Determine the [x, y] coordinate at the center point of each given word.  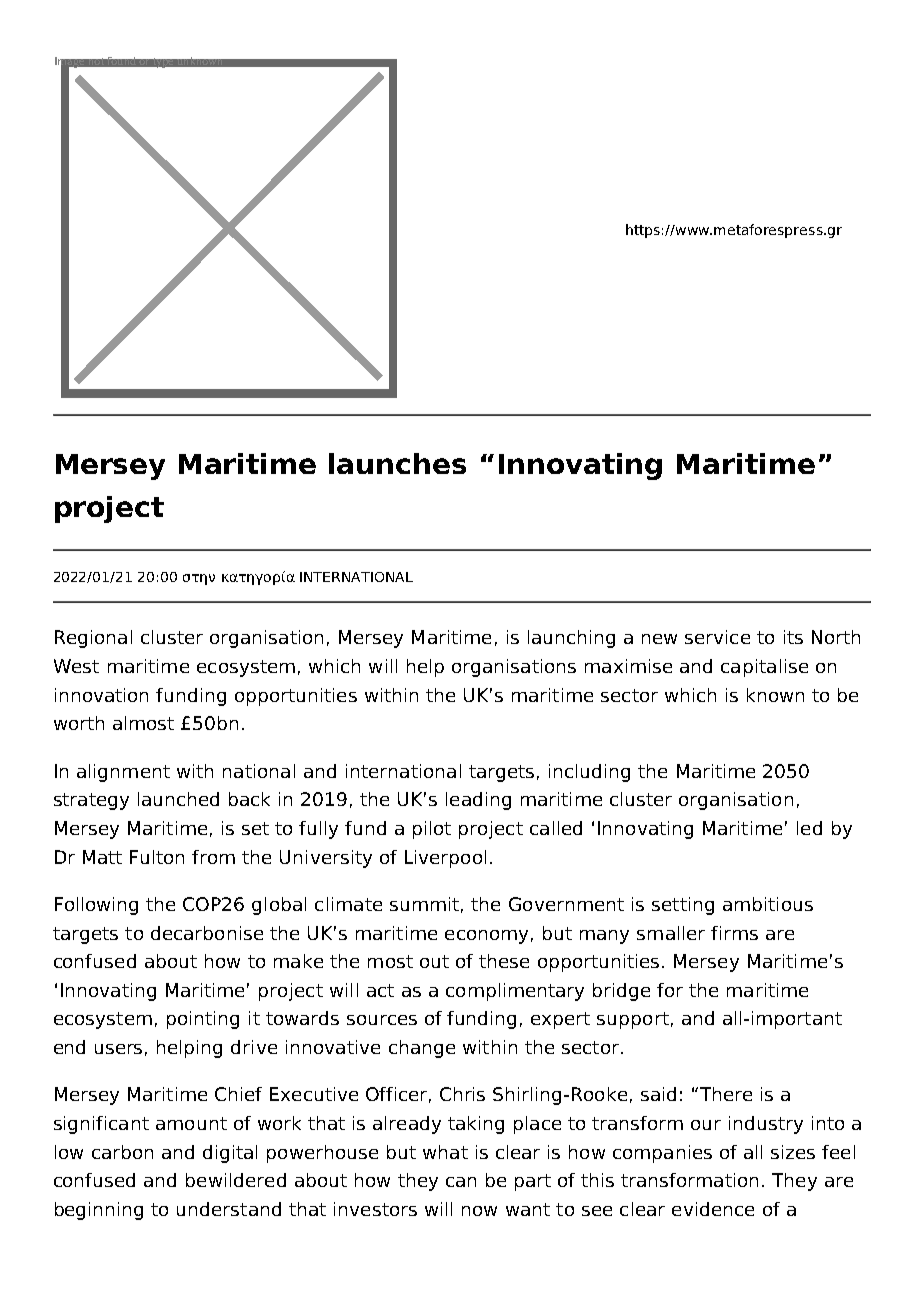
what [445, 1152]
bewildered [236, 1180]
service [717, 637]
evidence [713, 1209]
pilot [432, 830]
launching [571, 639]
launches [397, 463]
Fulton [157, 857]
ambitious [768, 904]
